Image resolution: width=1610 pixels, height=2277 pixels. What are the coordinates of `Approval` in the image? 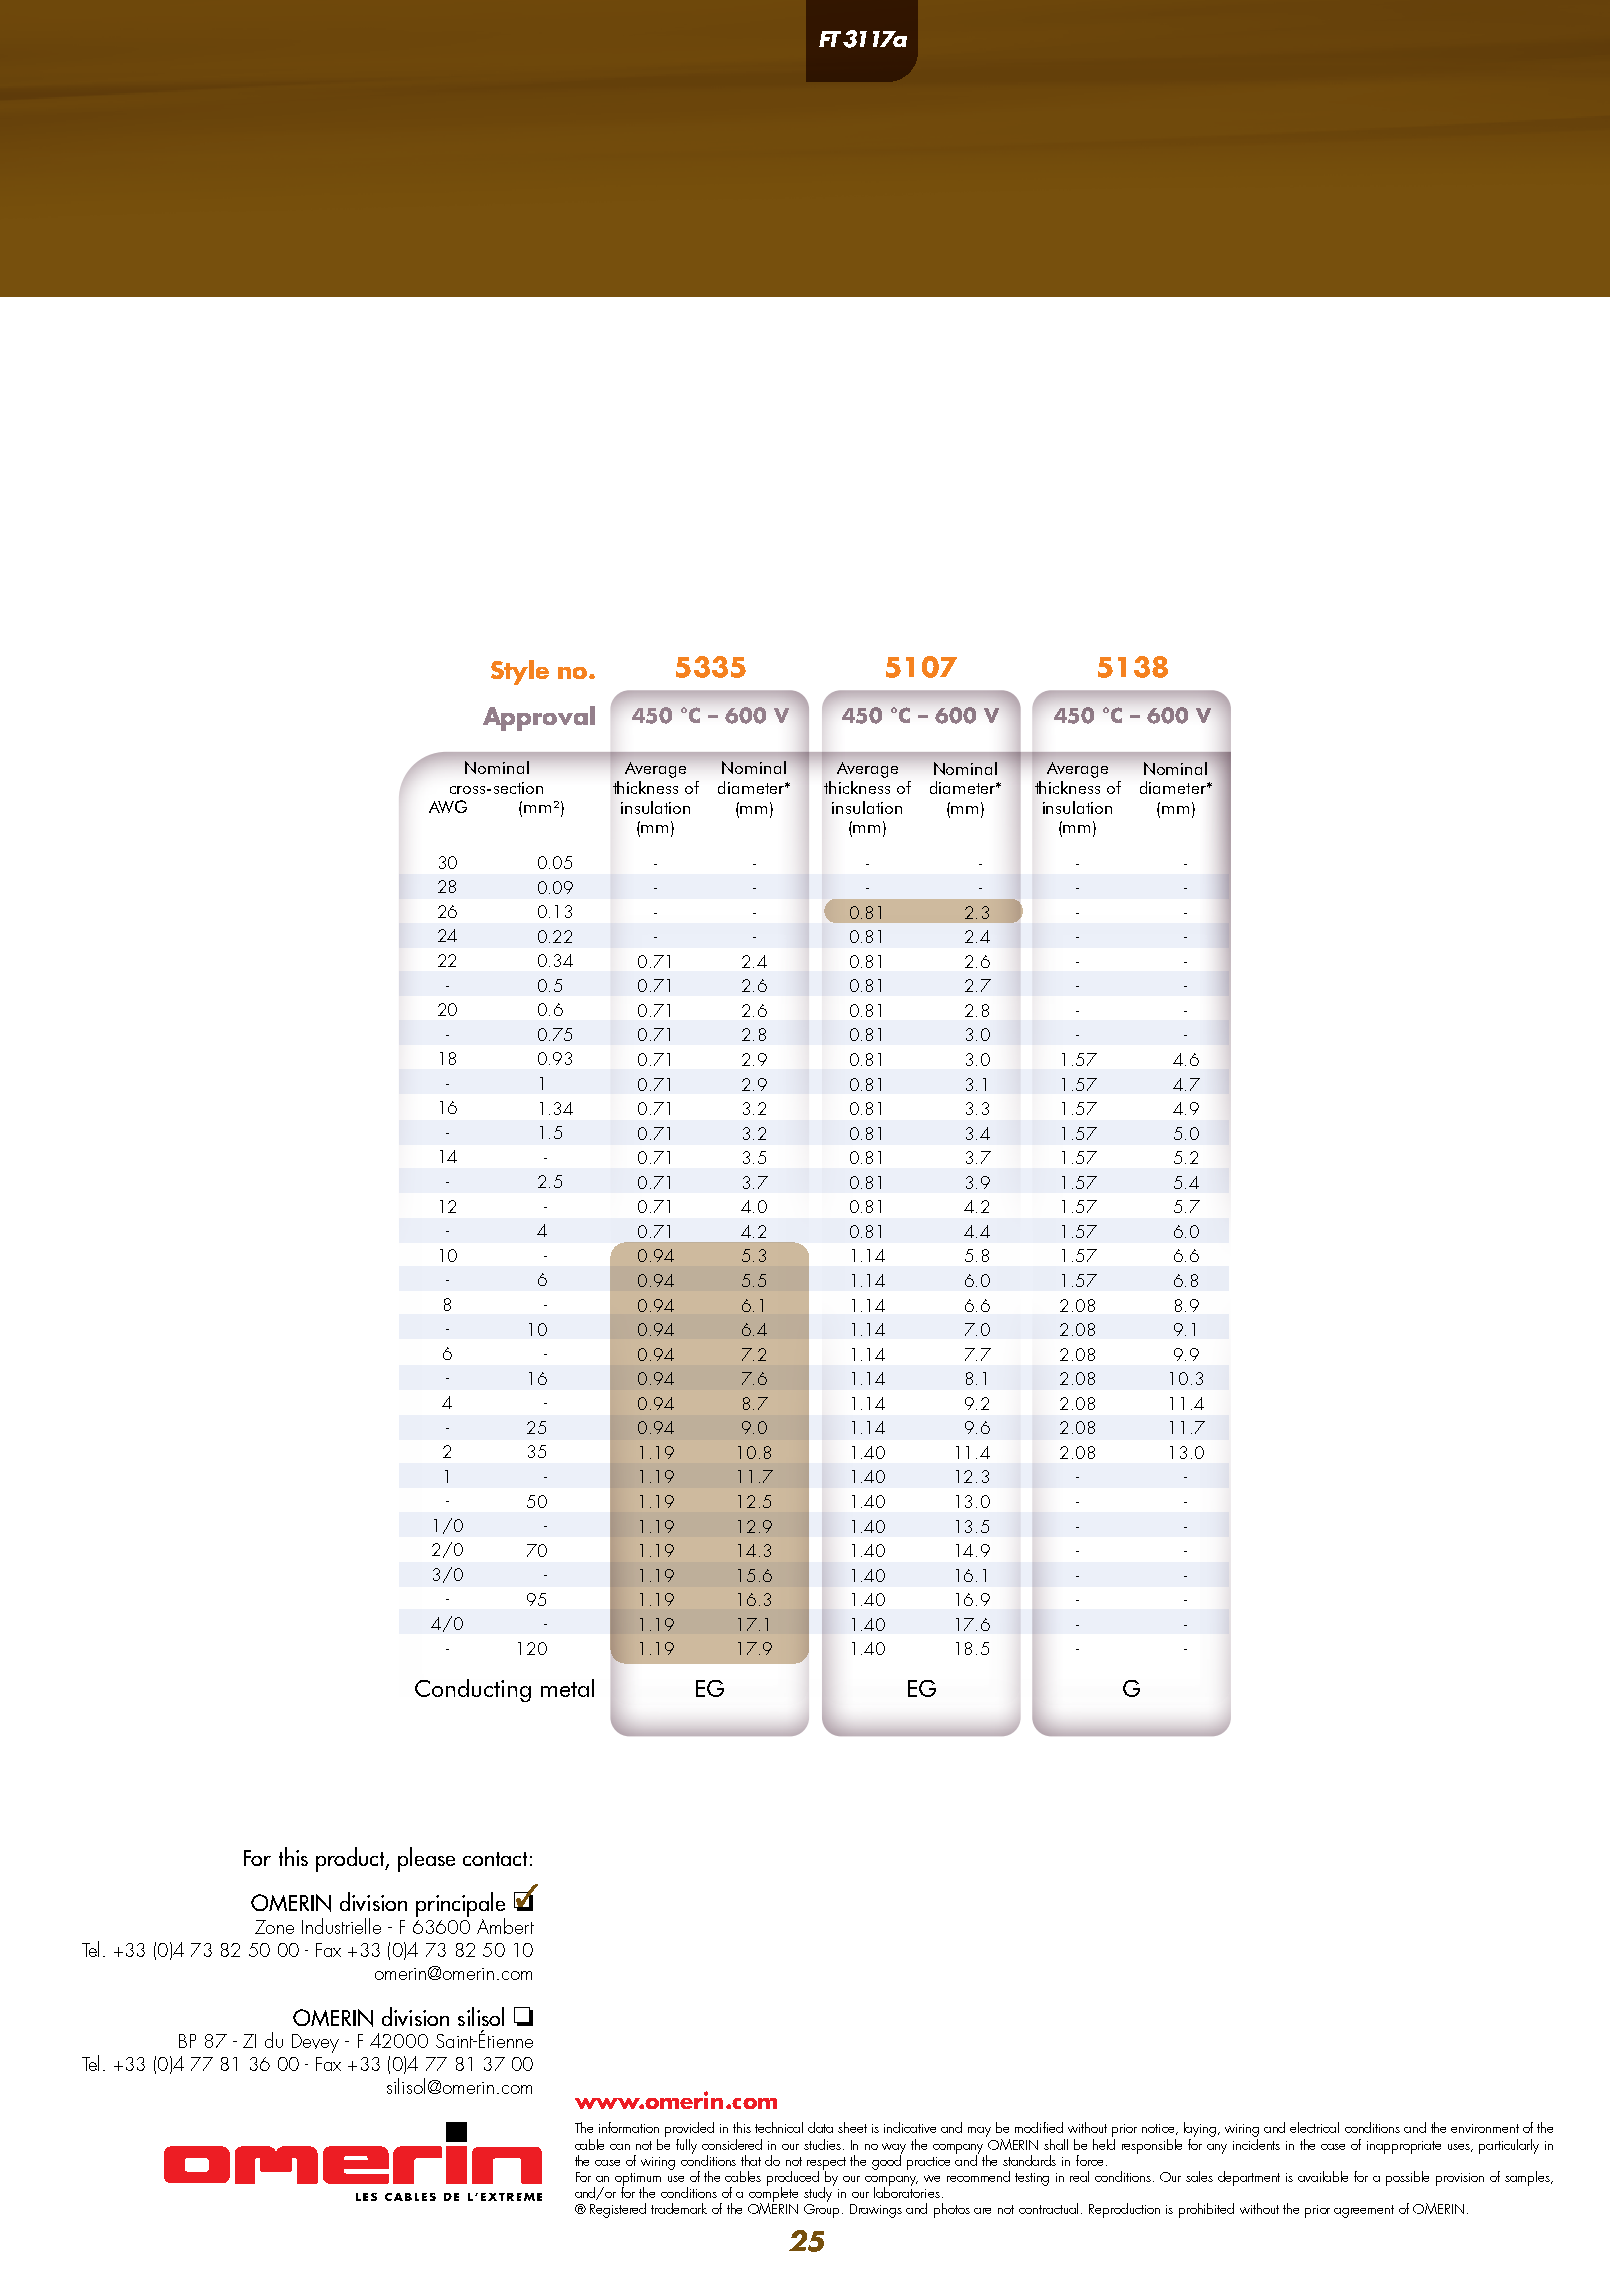 It's located at (539, 718).
